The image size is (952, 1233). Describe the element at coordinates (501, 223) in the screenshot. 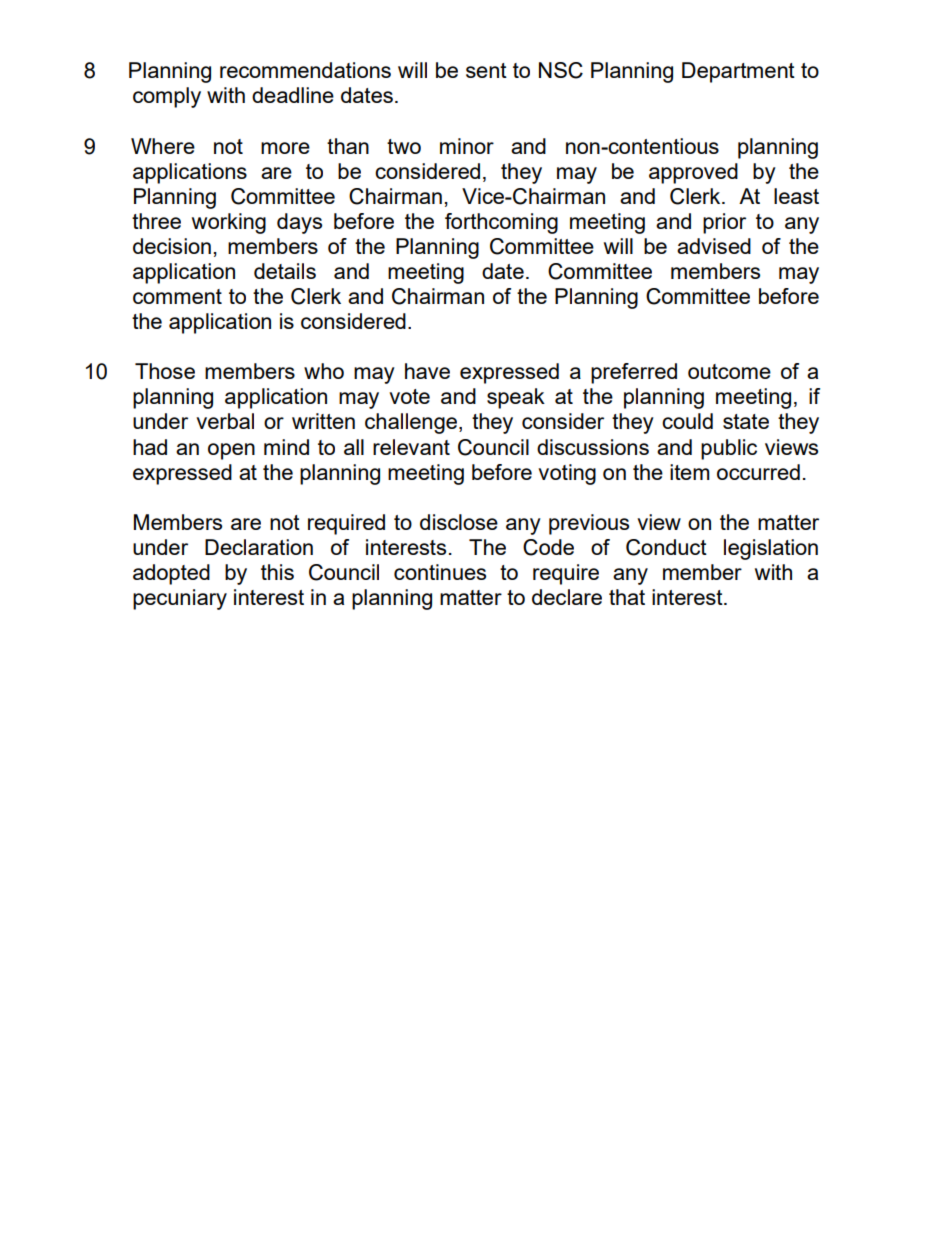

I see `forthcoming` at that location.
